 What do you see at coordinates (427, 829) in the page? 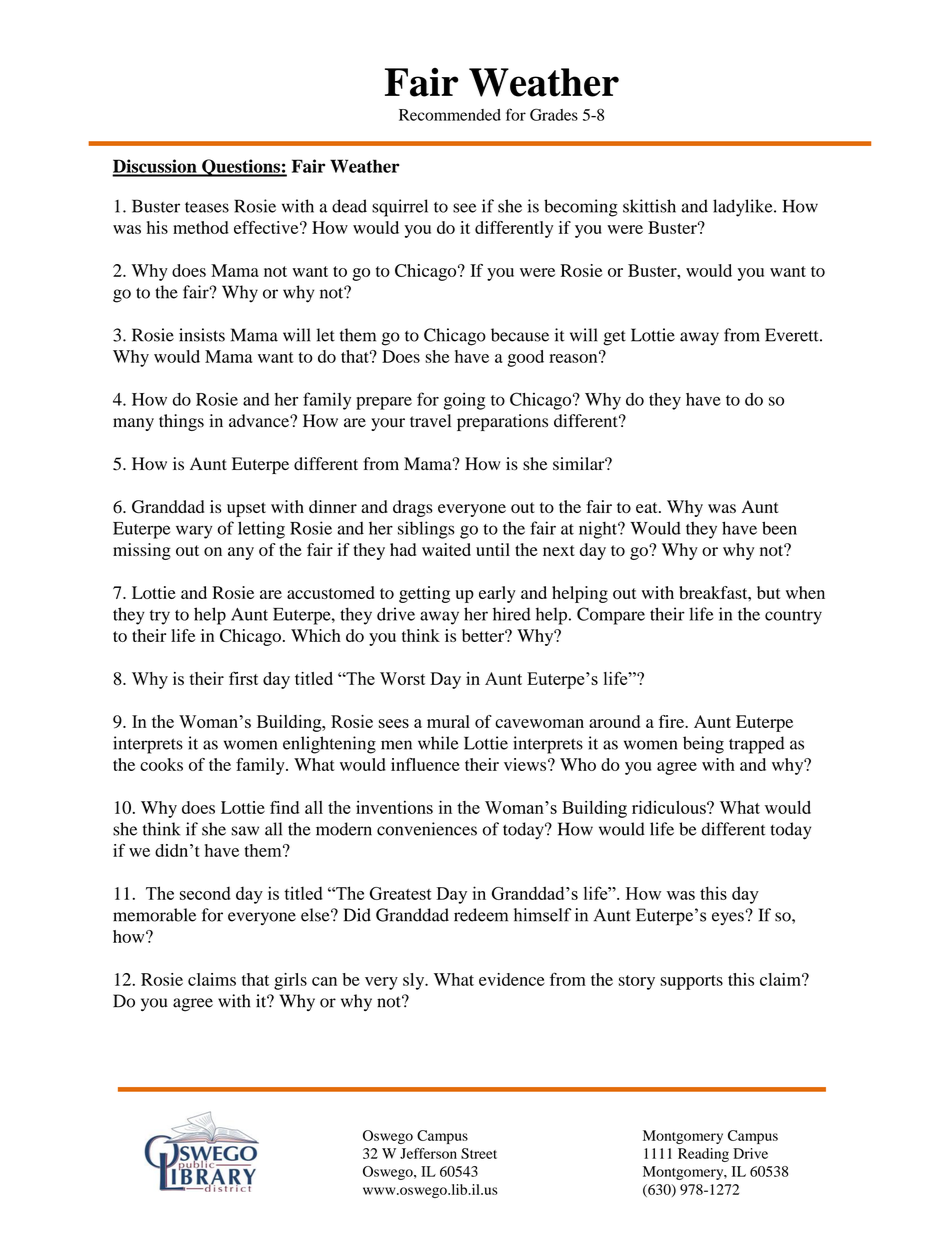
I see `conveniences` at bounding box center [427, 829].
